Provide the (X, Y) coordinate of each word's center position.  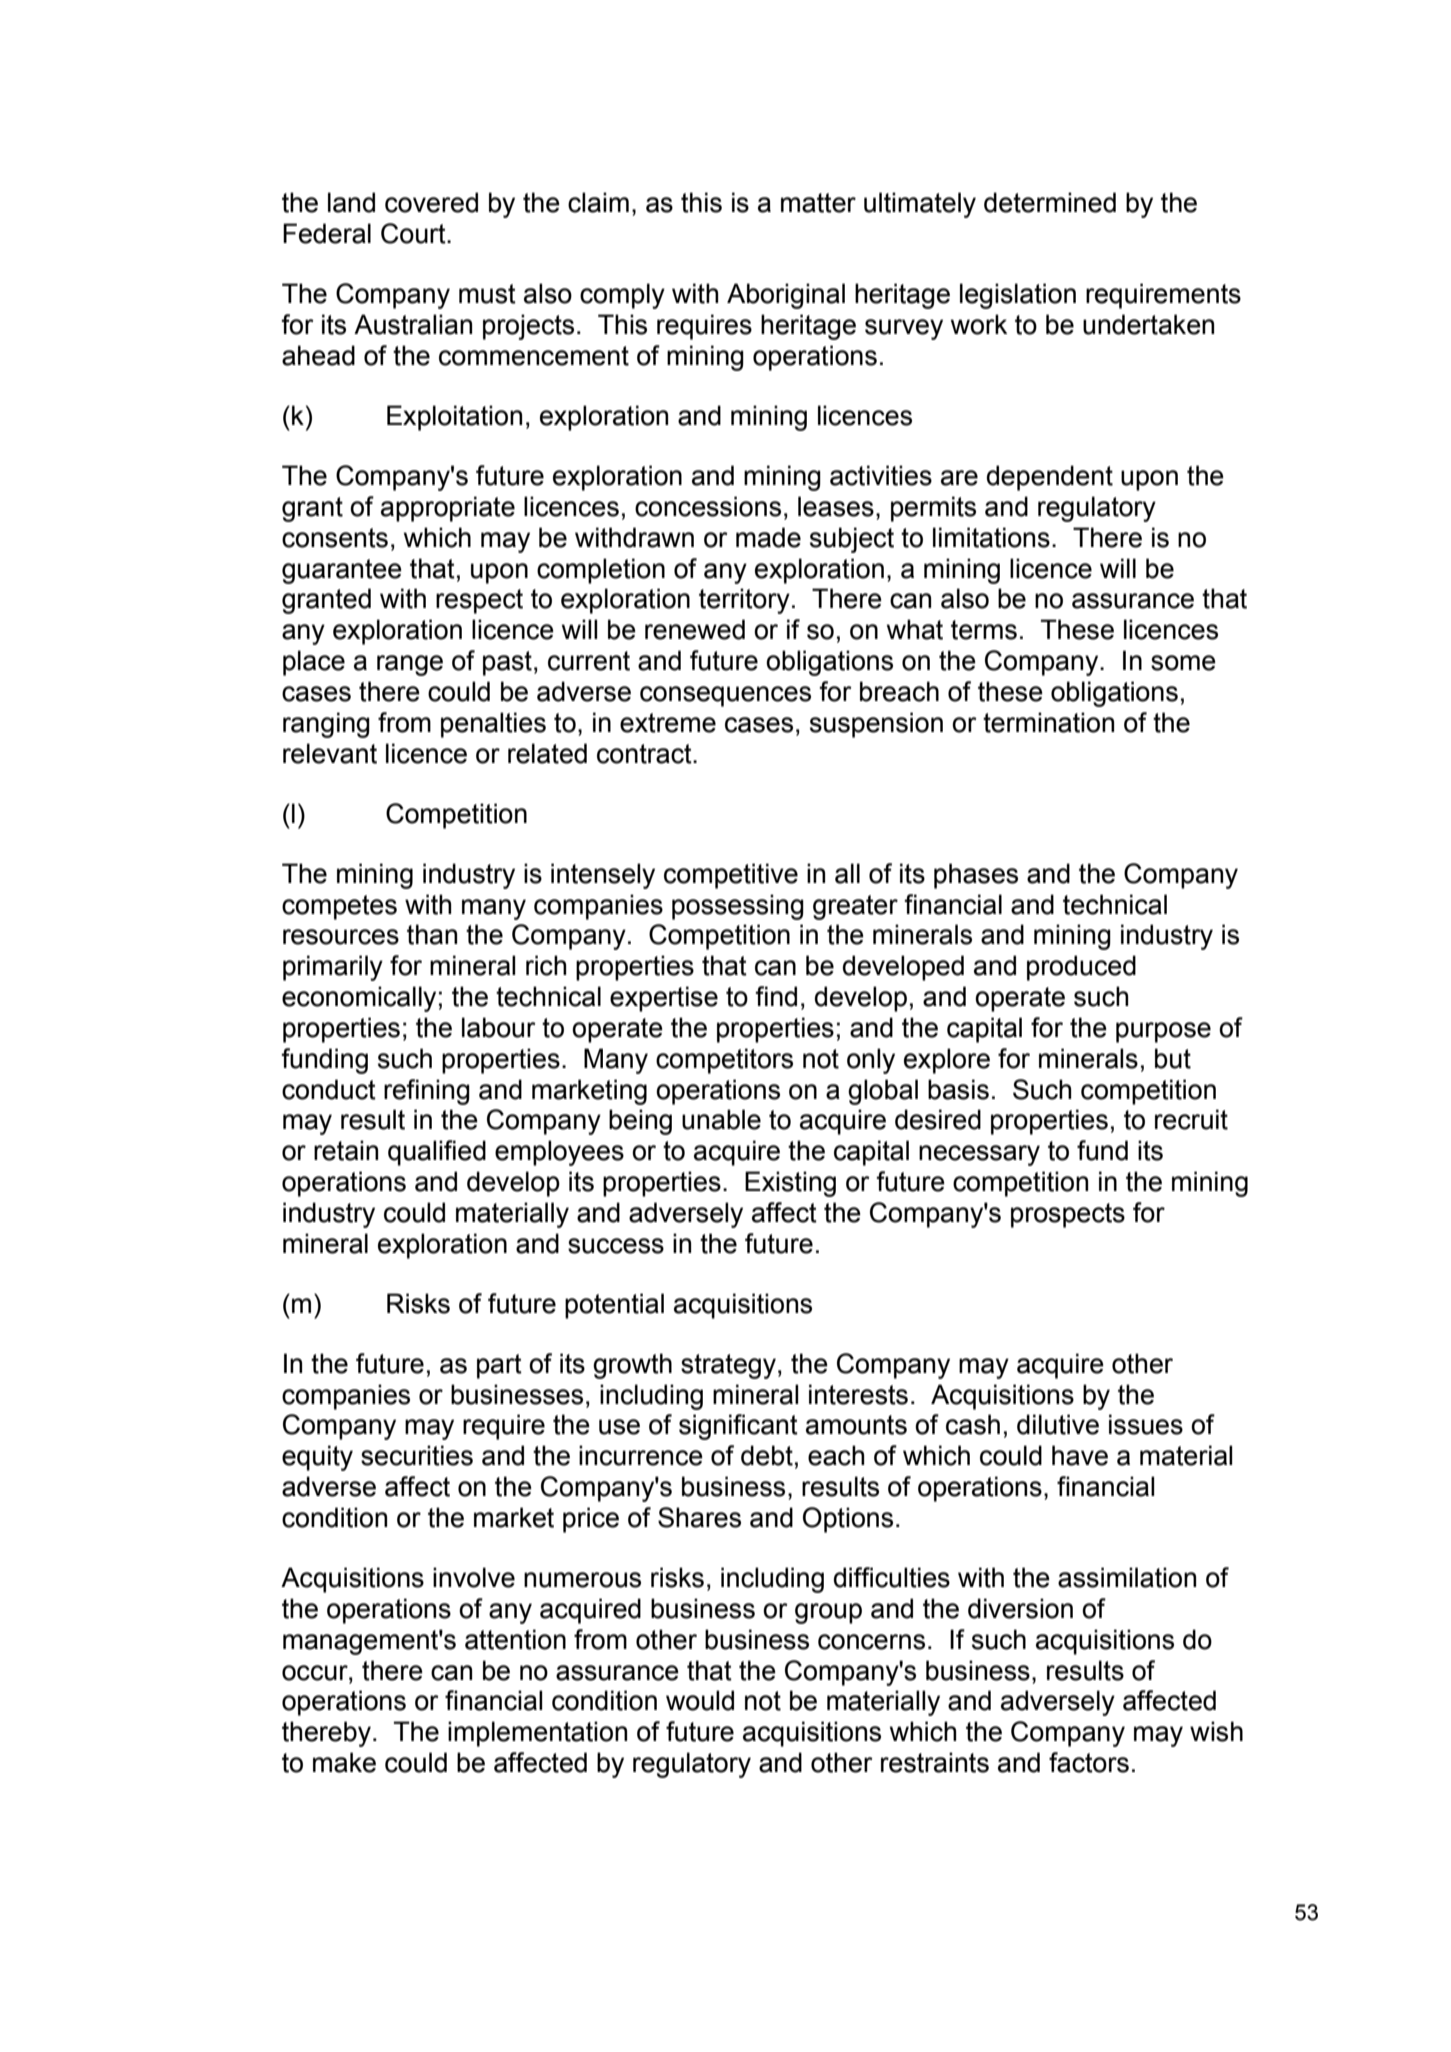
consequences (725, 696)
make (344, 1762)
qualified (437, 1153)
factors (1089, 1762)
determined (1050, 202)
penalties (493, 725)
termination (1048, 722)
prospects (1068, 1215)
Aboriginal (786, 296)
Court (414, 233)
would (700, 1700)
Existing (790, 1184)
